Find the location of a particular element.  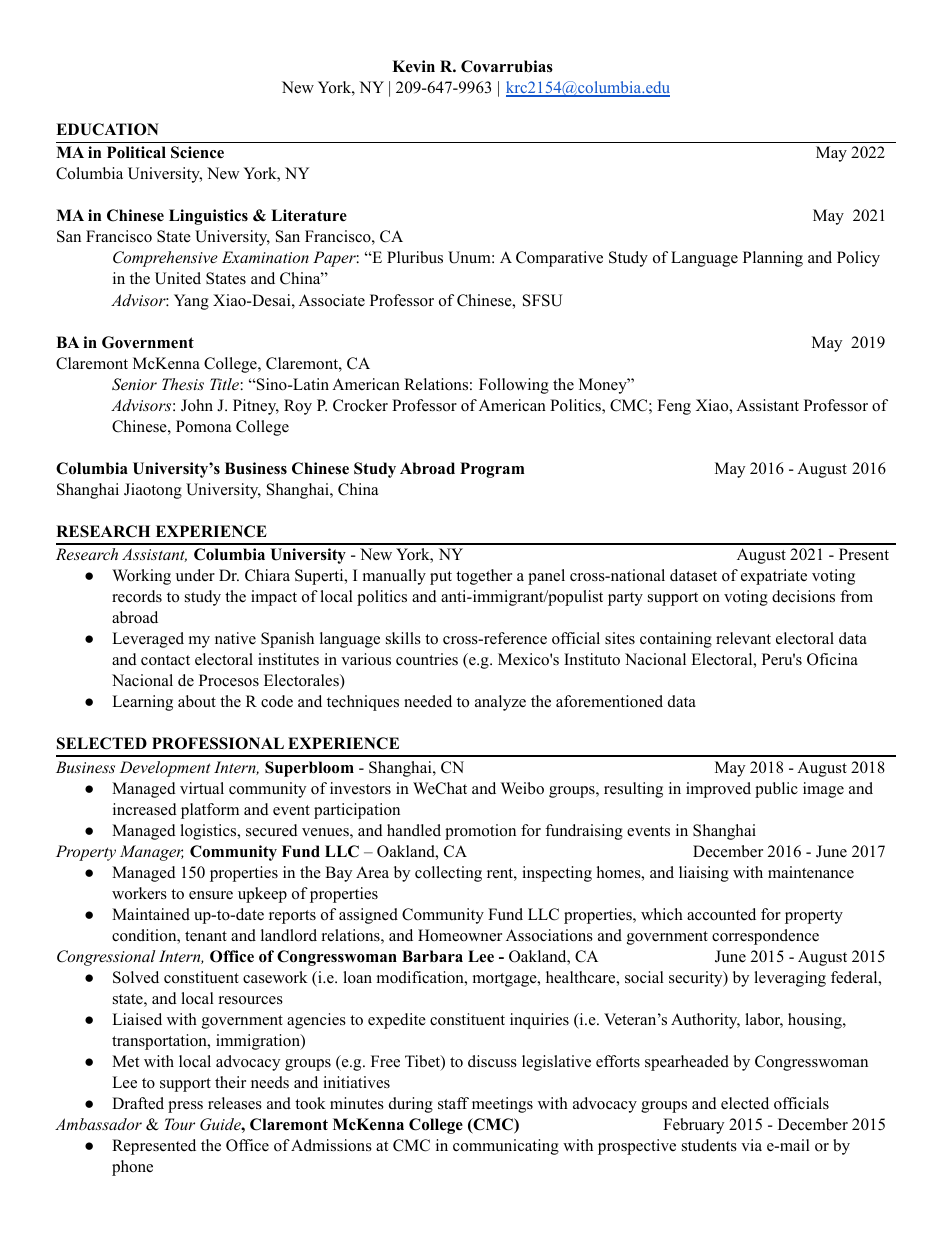

Kevin is located at coordinates (413, 66).
